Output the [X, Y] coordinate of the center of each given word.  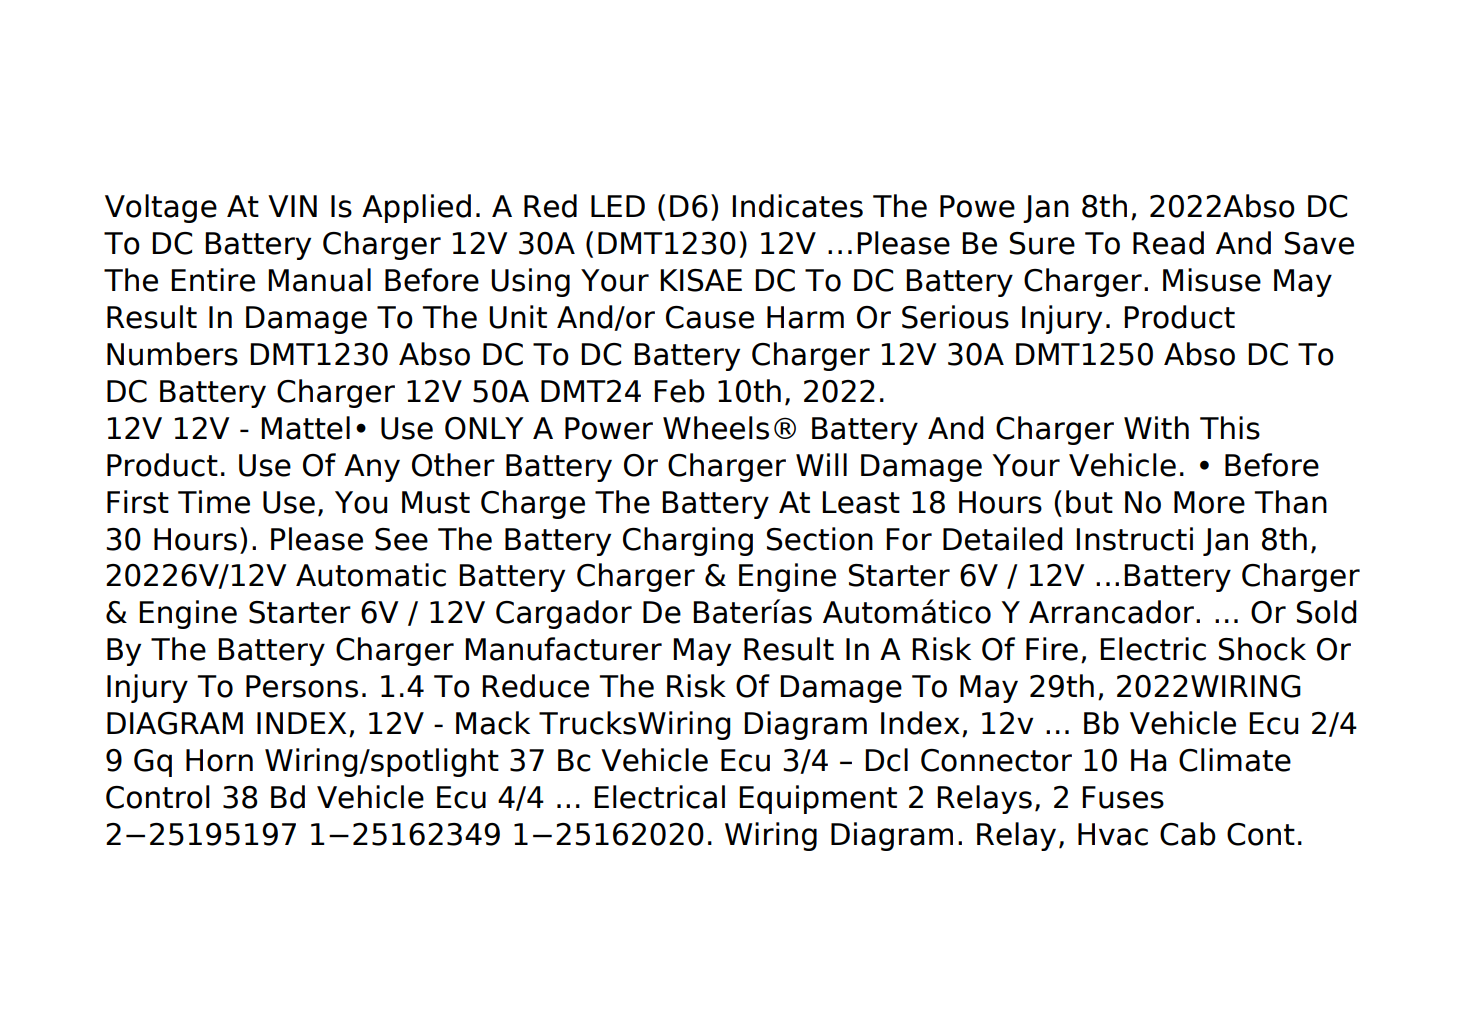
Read [1168, 243]
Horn [219, 760]
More [1209, 502]
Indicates [797, 206]
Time [214, 502]
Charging [688, 541]
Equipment [818, 799]
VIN [292, 206]
